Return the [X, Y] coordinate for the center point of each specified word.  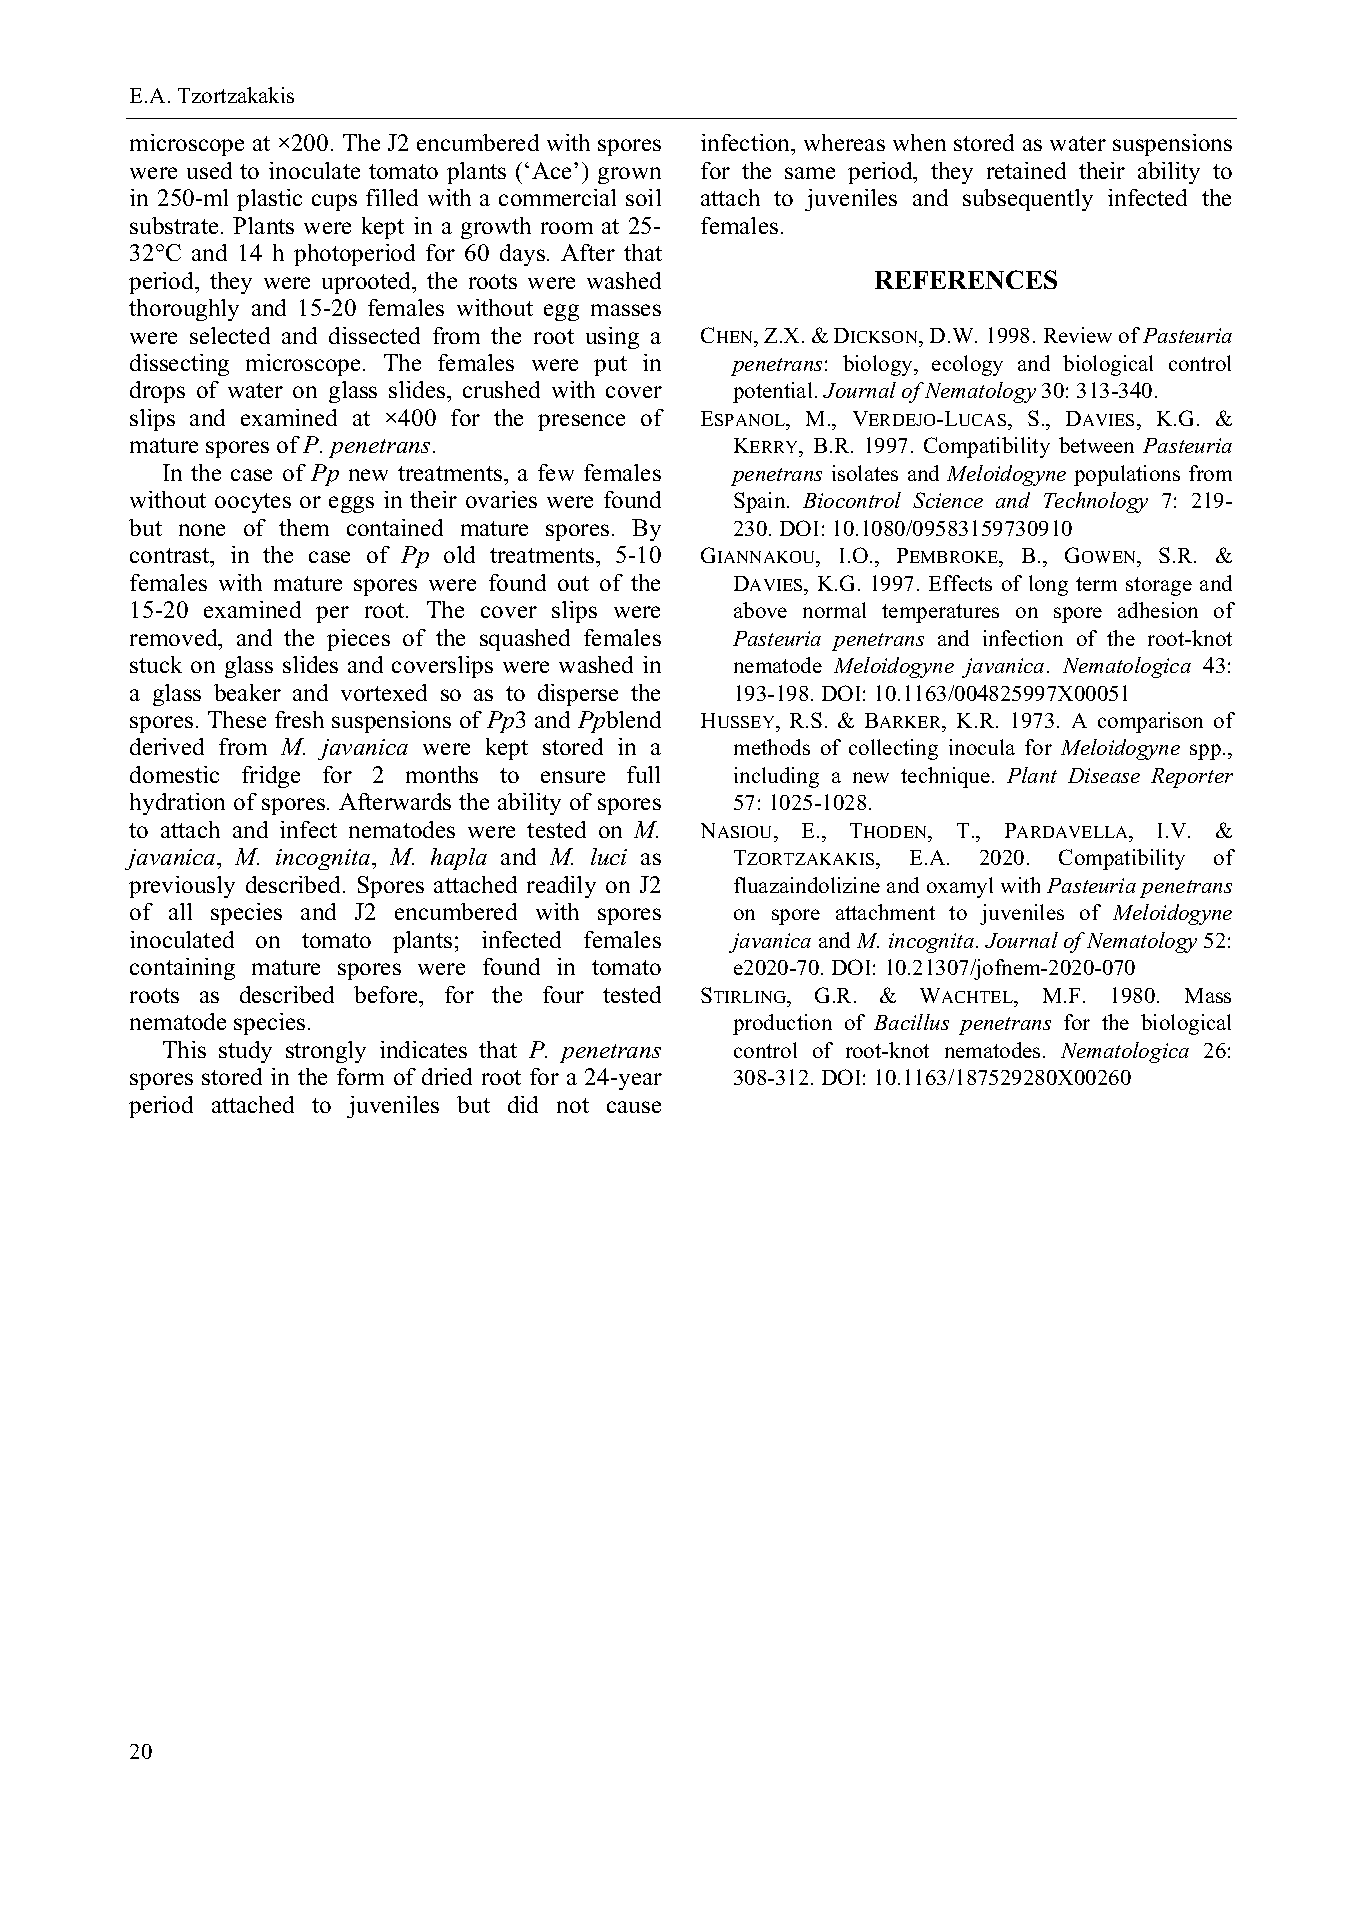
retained [1026, 170]
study [245, 1052]
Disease [1104, 775]
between [1096, 445]
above [760, 610]
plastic [269, 200]
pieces [358, 640]
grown [629, 175]
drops [157, 392]
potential [772, 392]
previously [182, 887]
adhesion [1158, 610]
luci [609, 856]
